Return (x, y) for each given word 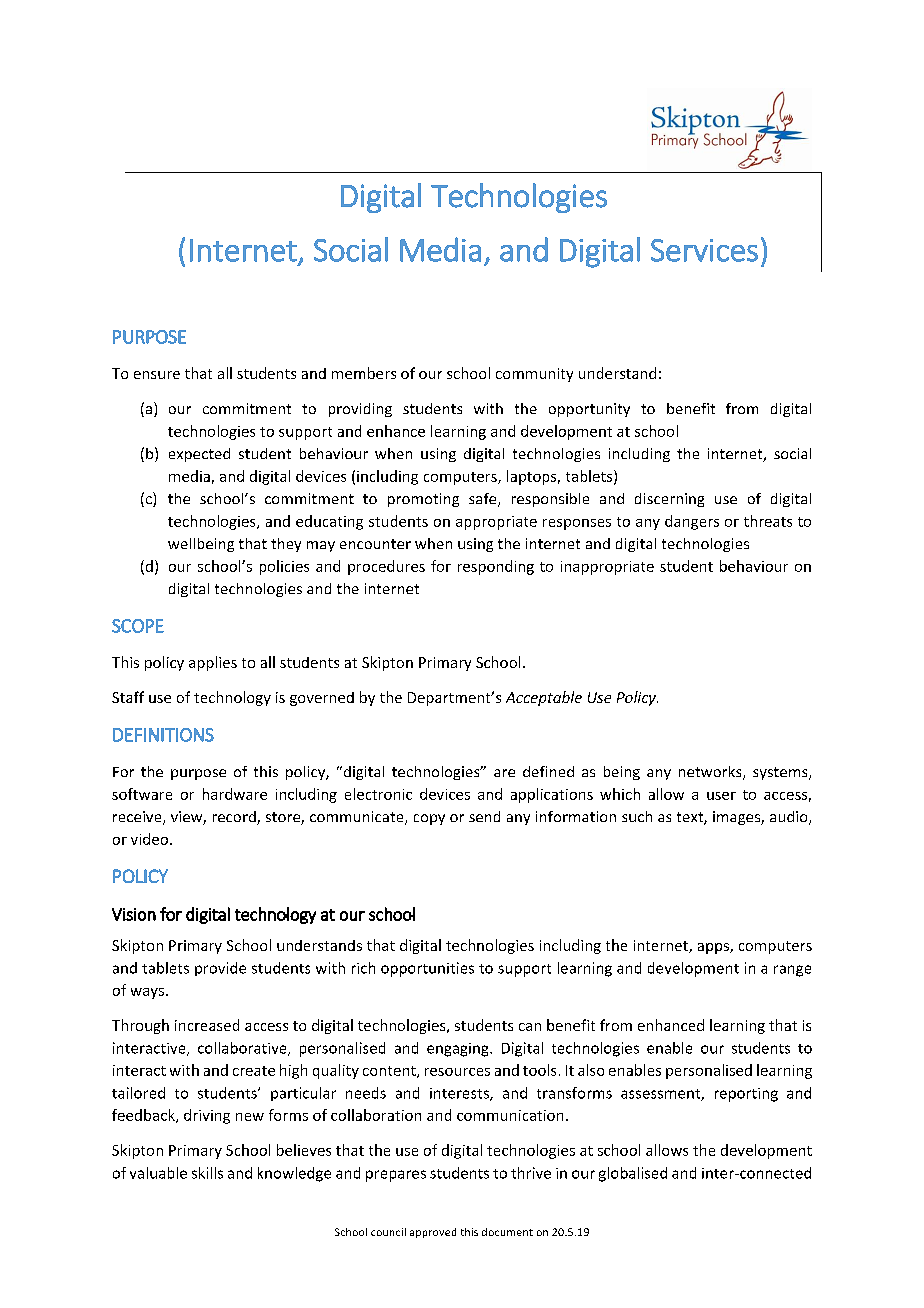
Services (704, 250)
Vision (134, 914)
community (534, 375)
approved (433, 1233)
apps (714, 948)
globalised (633, 1174)
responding (496, 567)
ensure (157, 375)
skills (207, 1173)
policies (284, 567)
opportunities (427, 969)
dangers (692, 522)
